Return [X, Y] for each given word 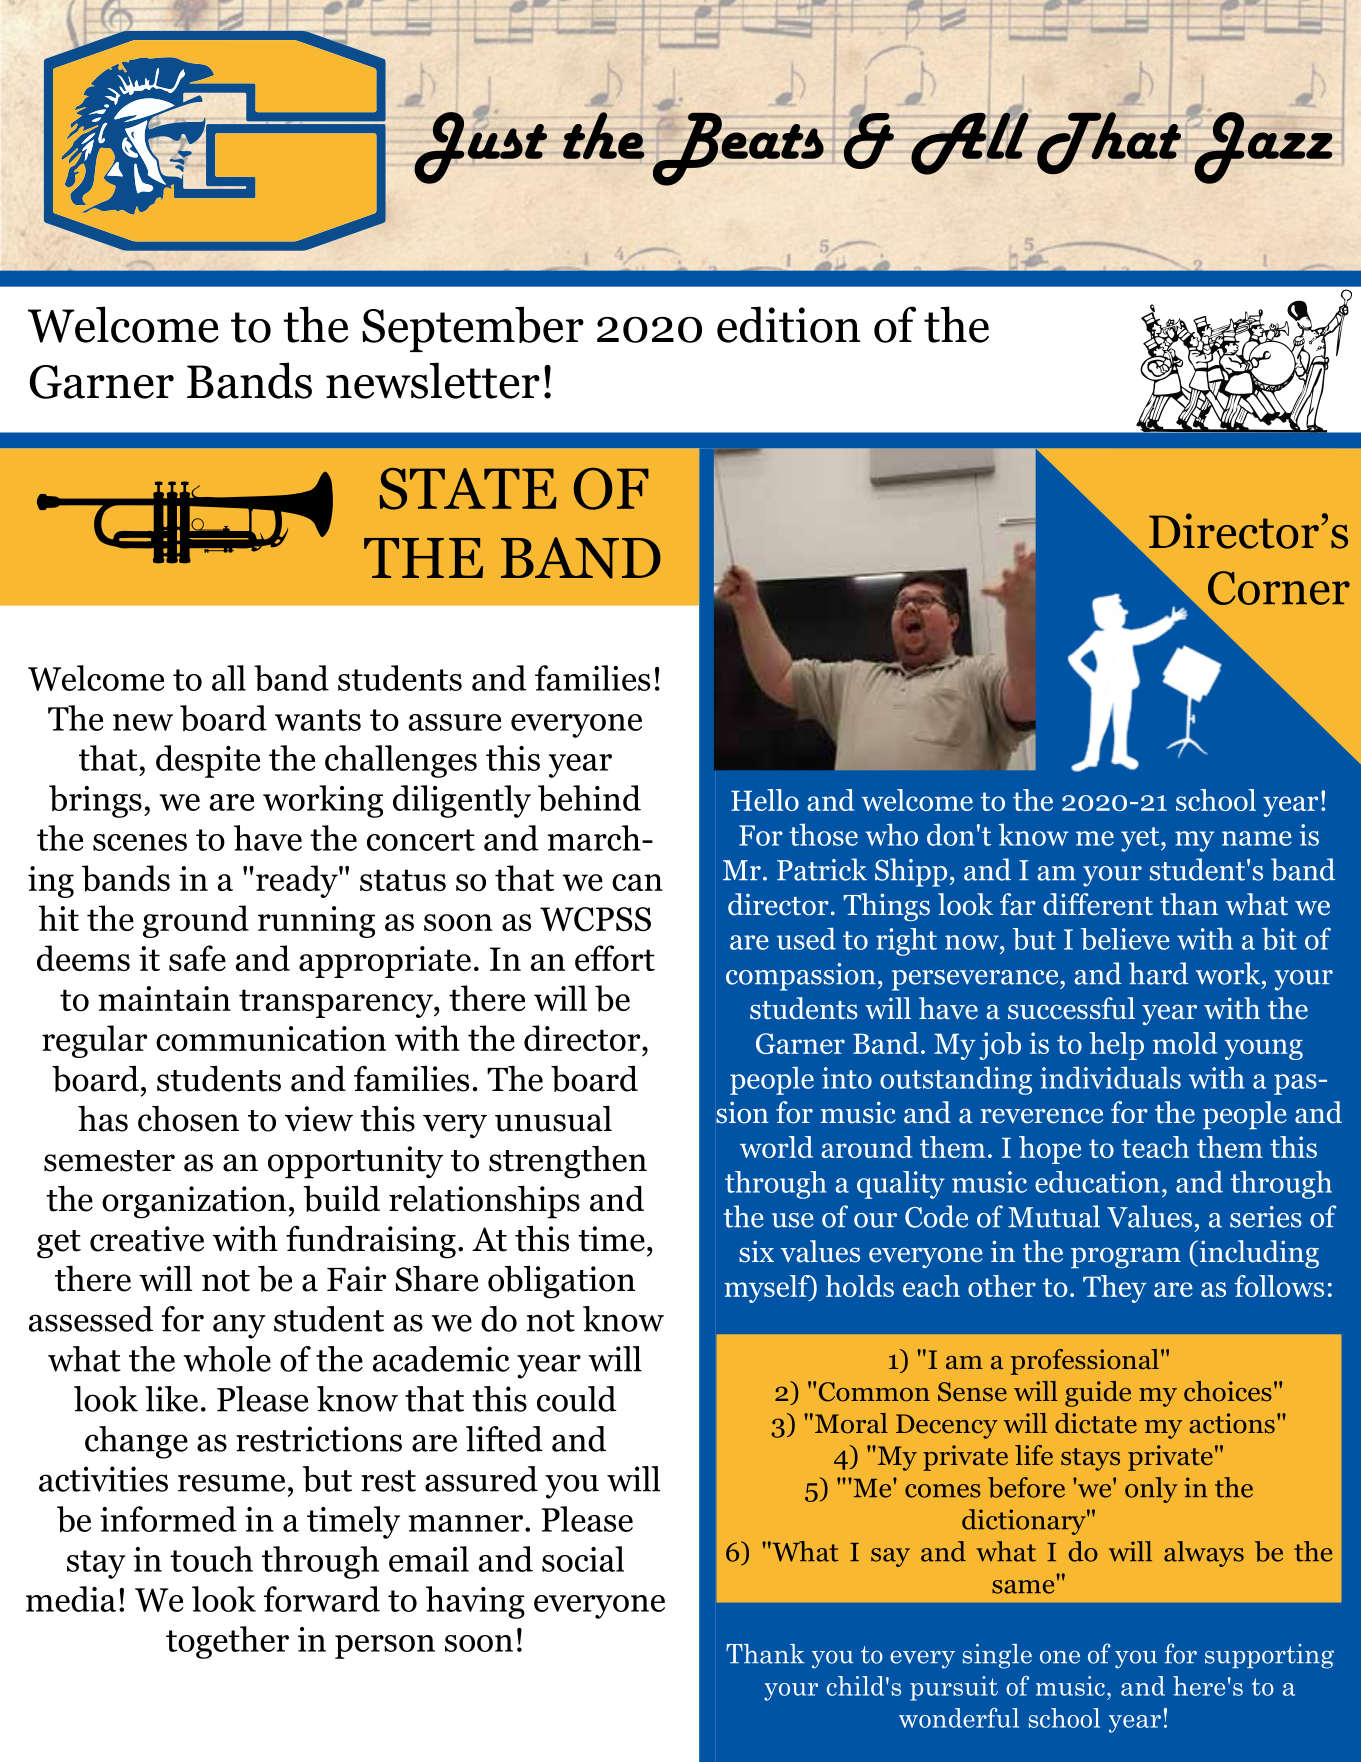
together [227, 1642]
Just [480, 147]
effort [615, 958]
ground [196, 921]
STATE [468, 489]
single [997, 1656]
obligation [561, 1282]
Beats [737, 149]
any [239, 1326]
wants [318, 720]
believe [1125, 939]
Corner [1279, 588]
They [1115, 1289]
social [583, 1559]
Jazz [1262, 147]
